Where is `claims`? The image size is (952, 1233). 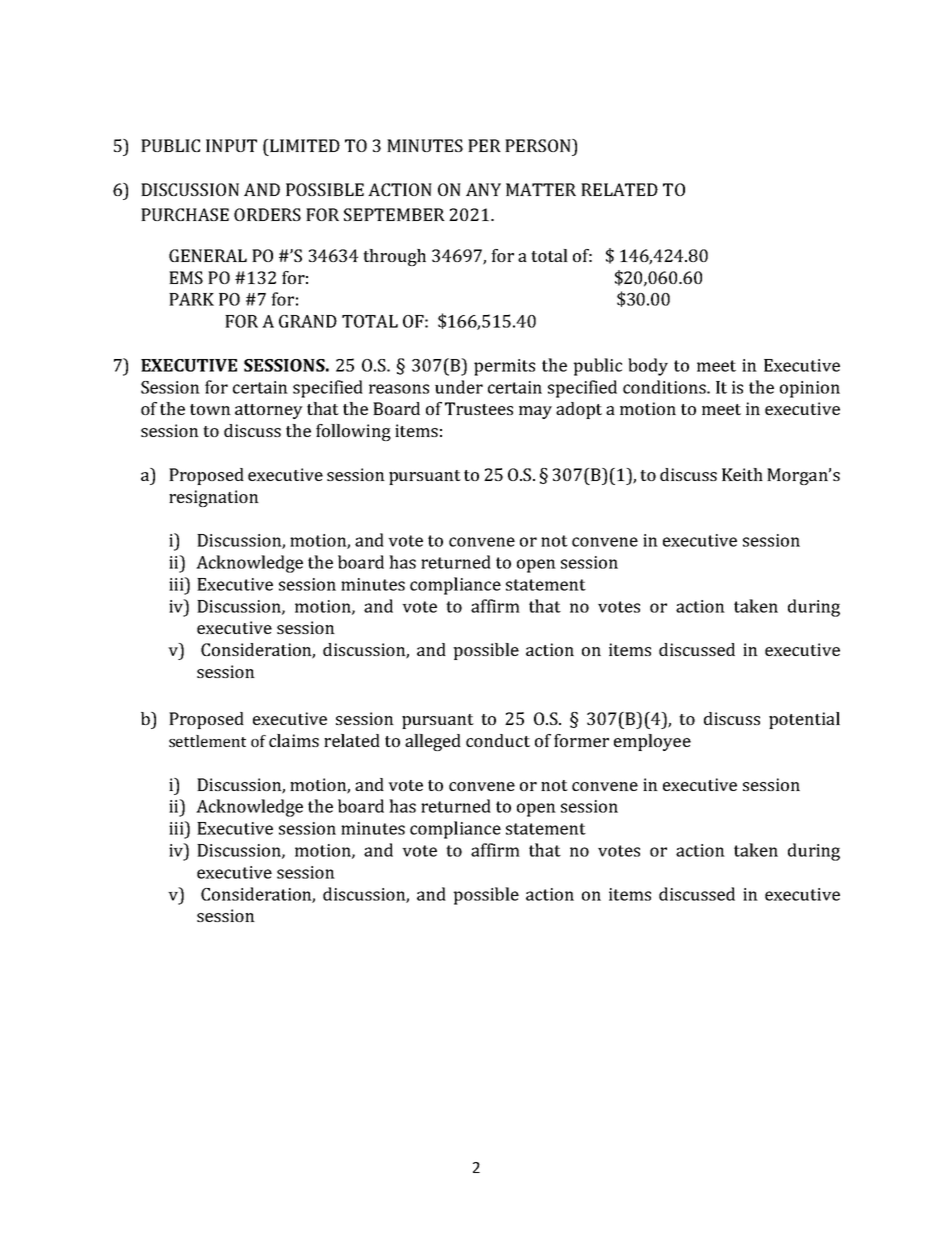
claims is located at coordinates (294, 740).
